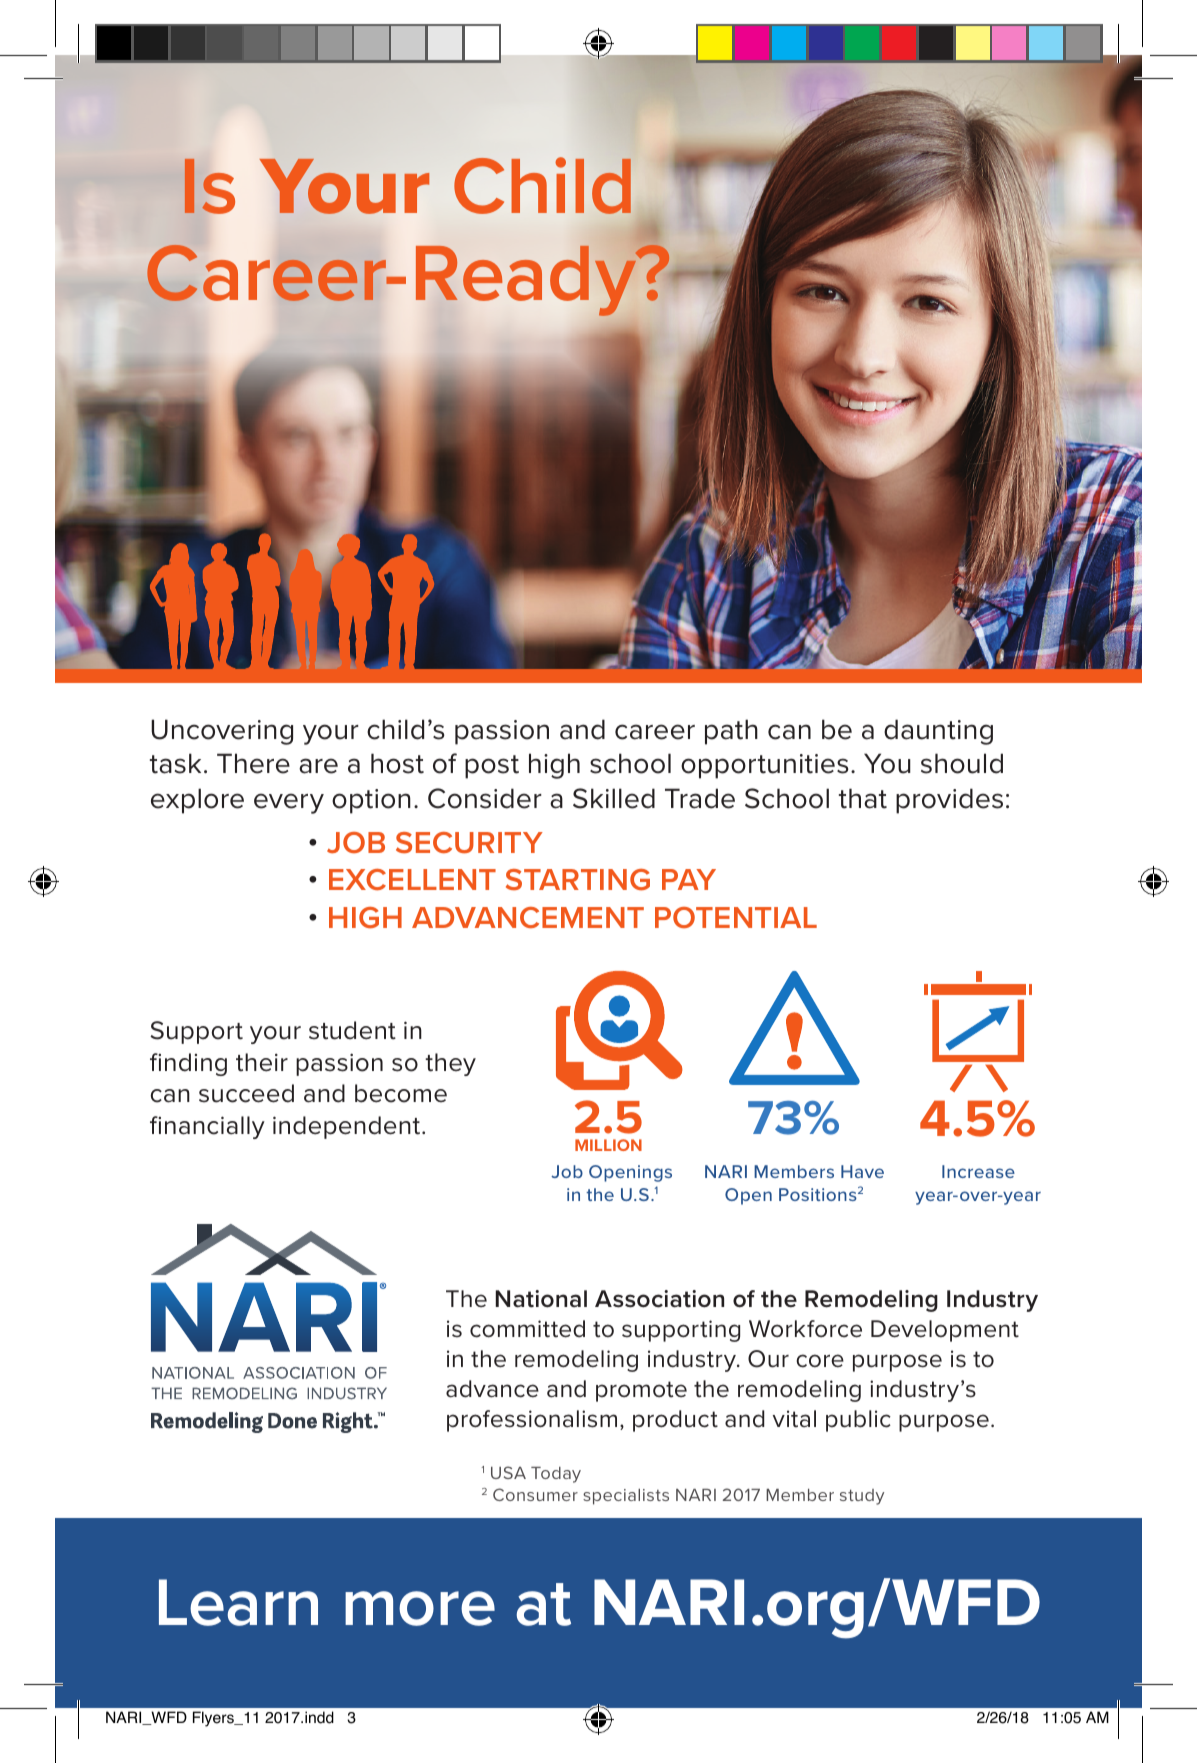  I want to click on financially, so click(207, 1127).
